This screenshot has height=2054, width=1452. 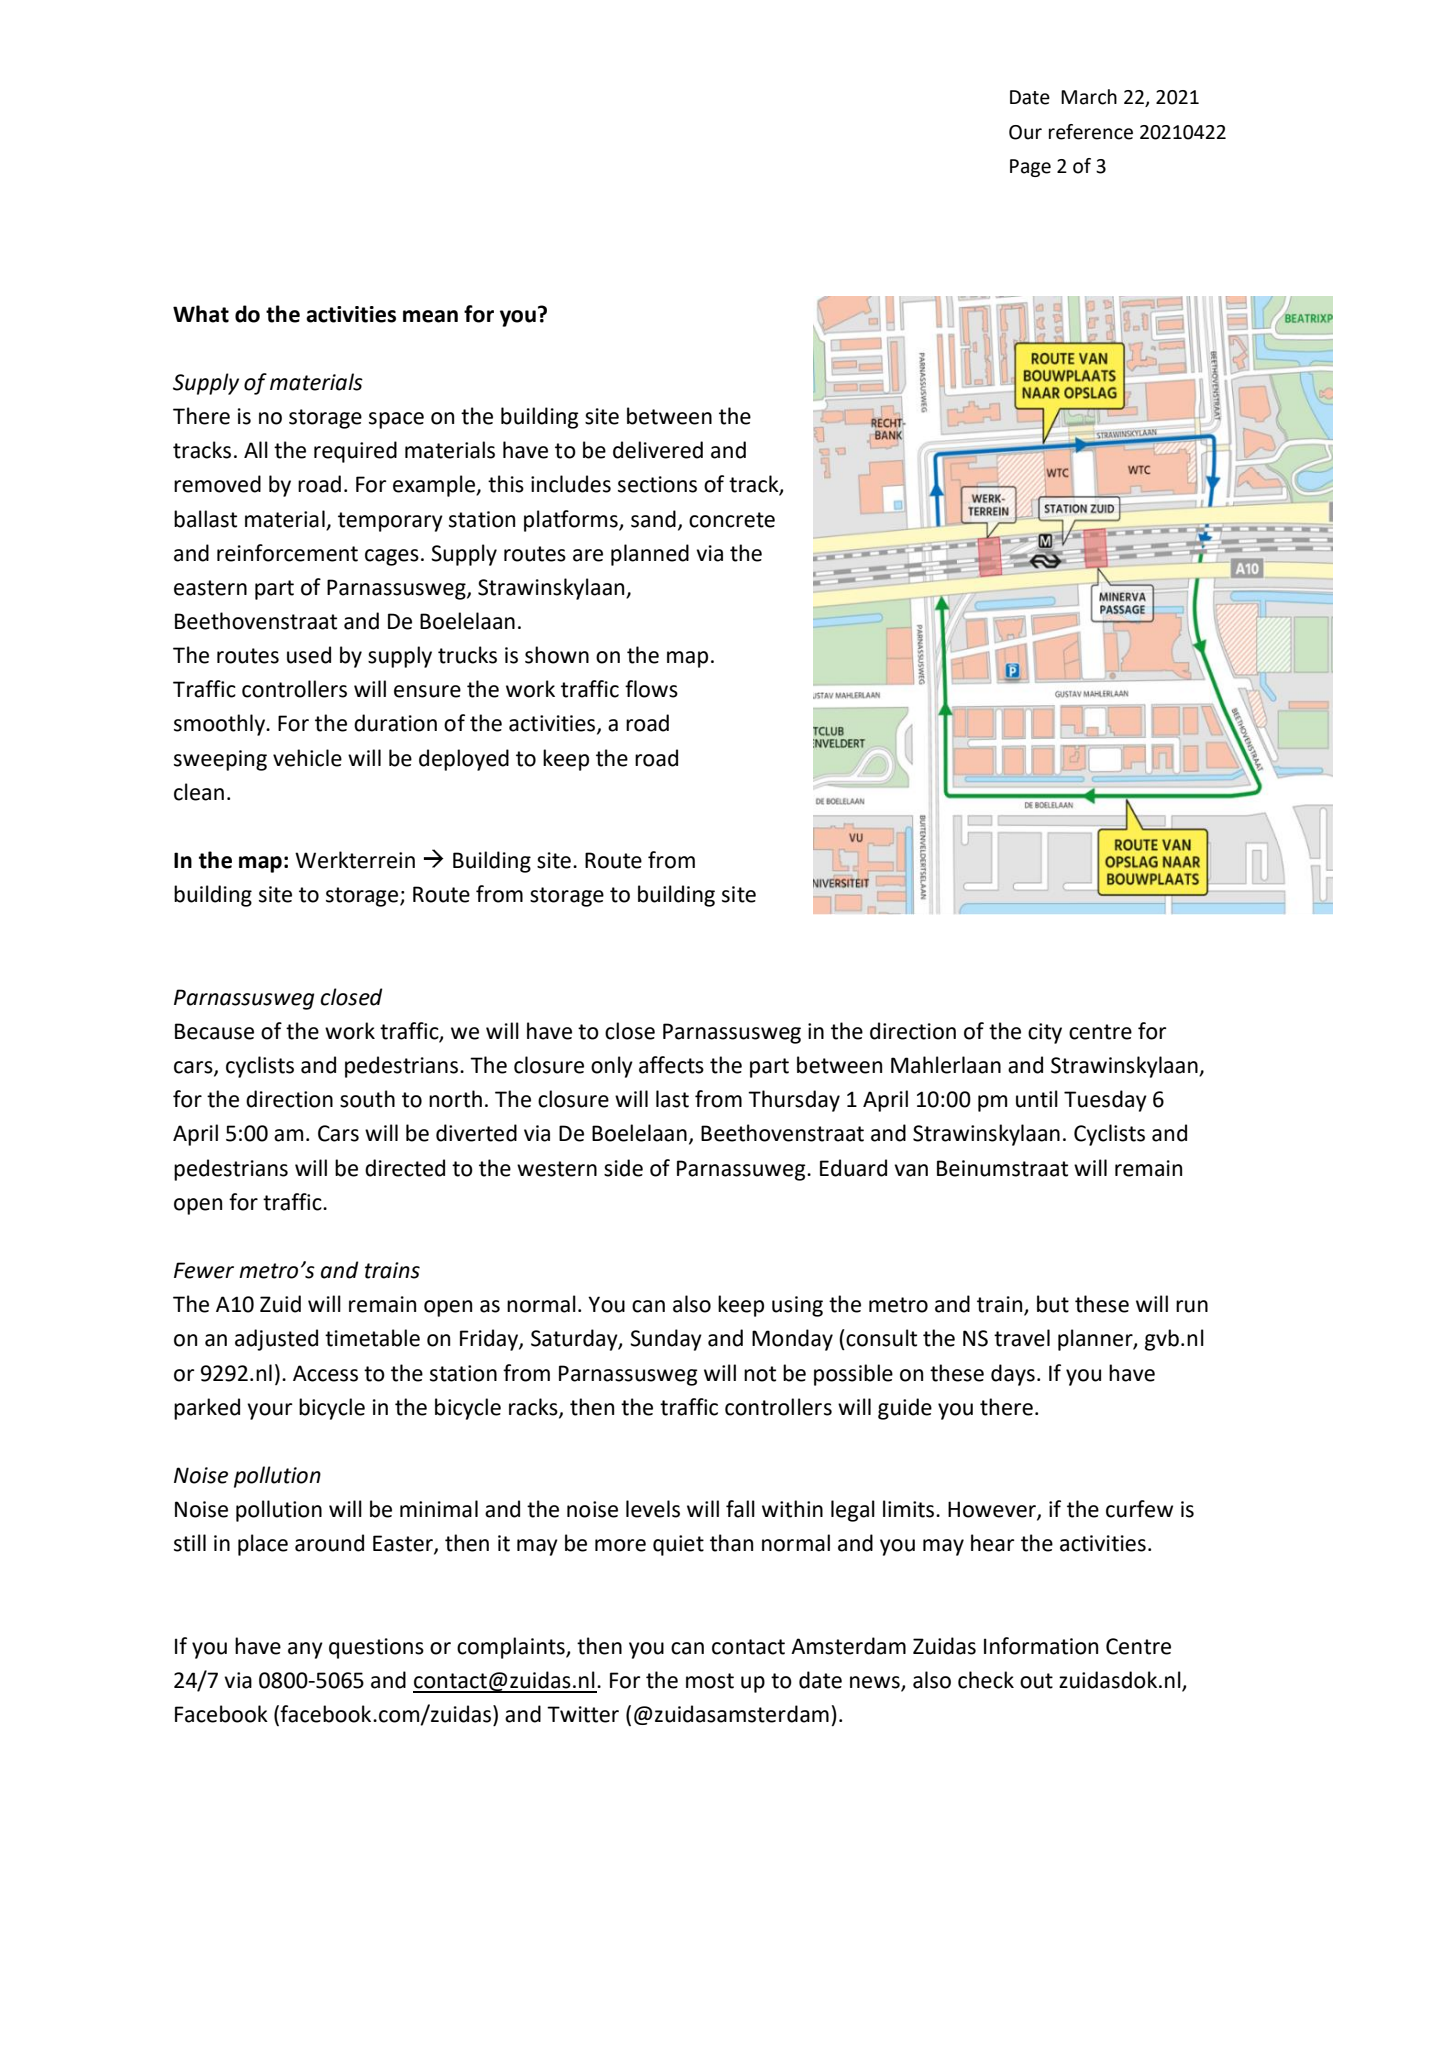 I want to click on mean, so click(x=430, y=316).
